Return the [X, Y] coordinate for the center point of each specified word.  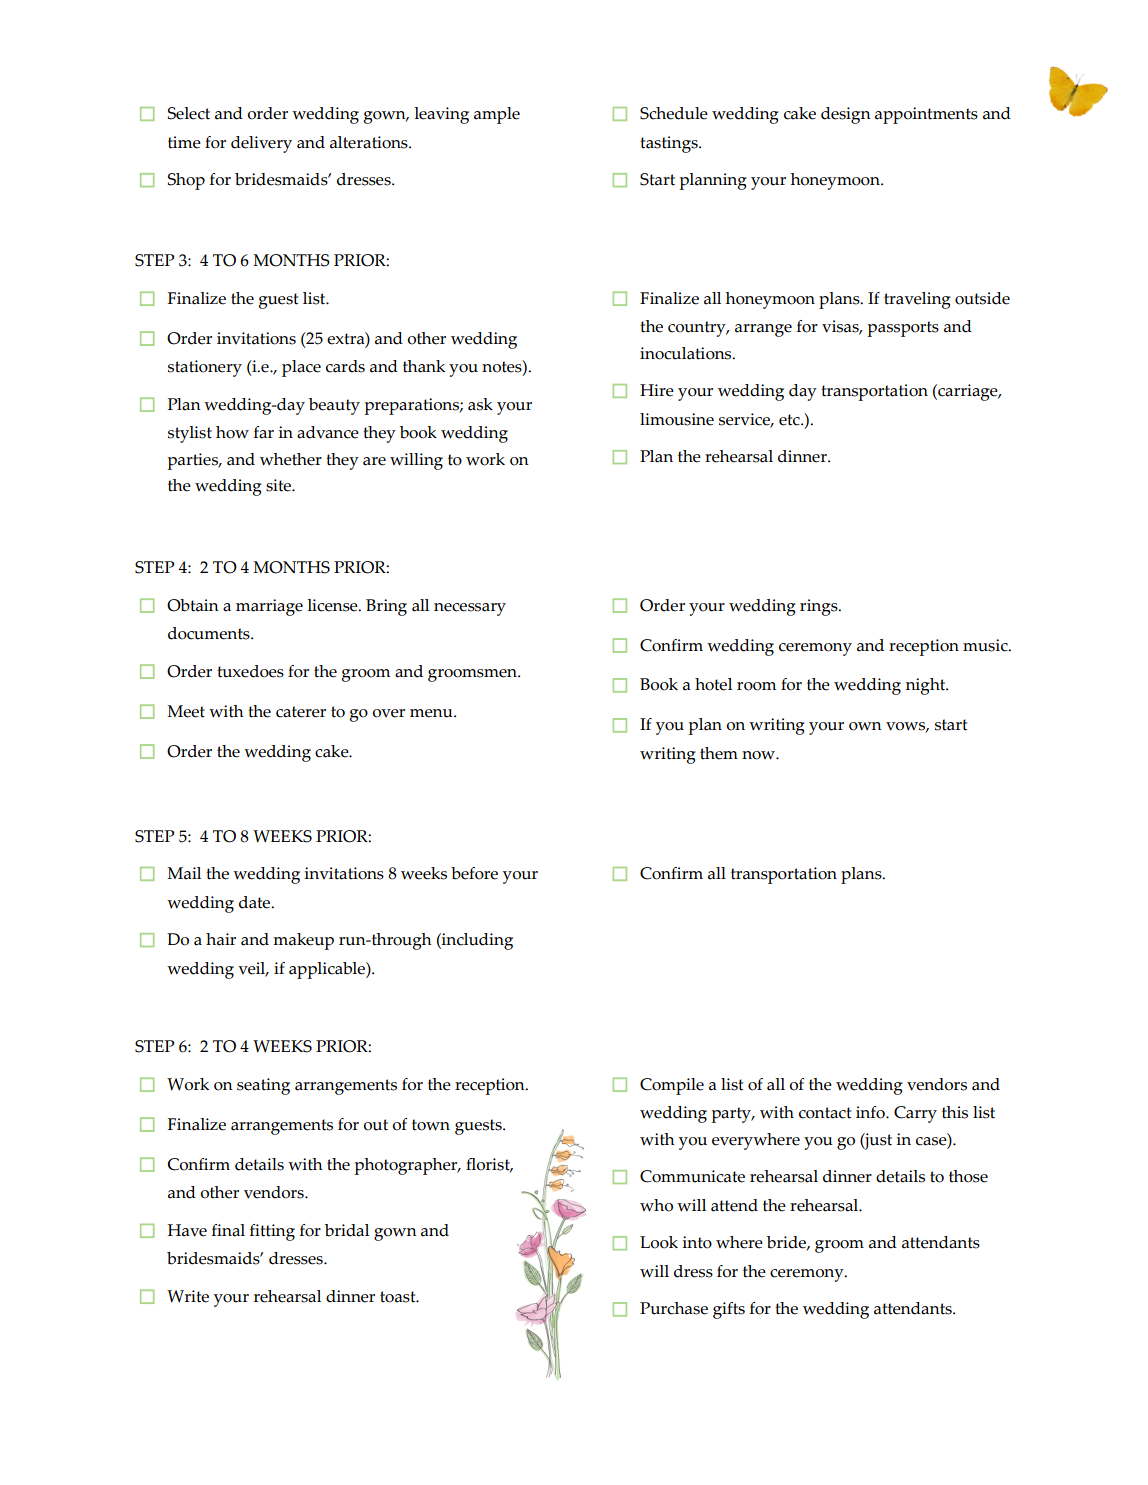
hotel [713, 684]
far [264, 432]
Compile [672, 1086]
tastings [670, 144]
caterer [301, 712]
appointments [926, 115]
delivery [261, 144]
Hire [657, 390]
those [968, 1176]
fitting [272, 1232]
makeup [303, 941]
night [927, 686]
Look [659, 1242]
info [871, 1112]
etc [790, 420]
